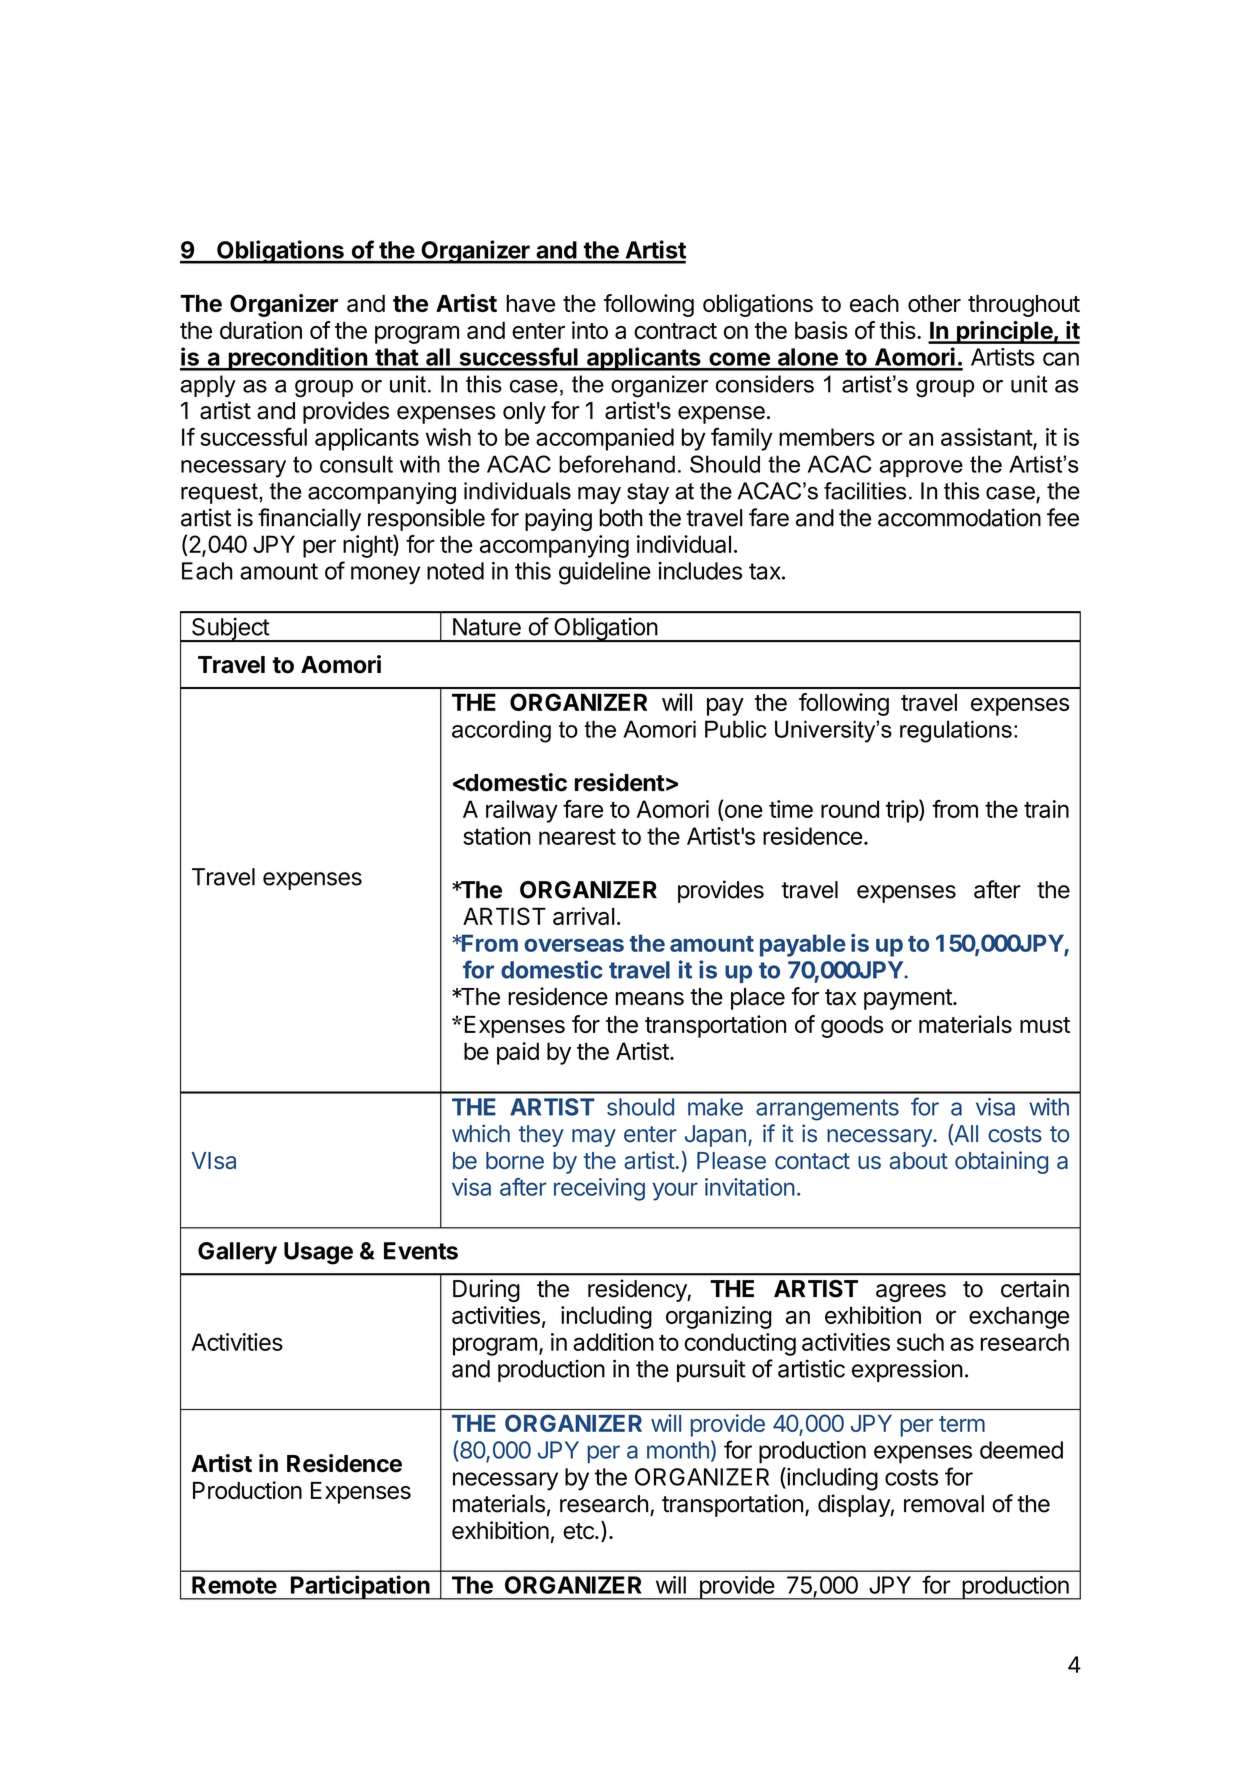 The width and height of the screenshot is (1259, 1780). I want to click on payment, so click(909, 999).
